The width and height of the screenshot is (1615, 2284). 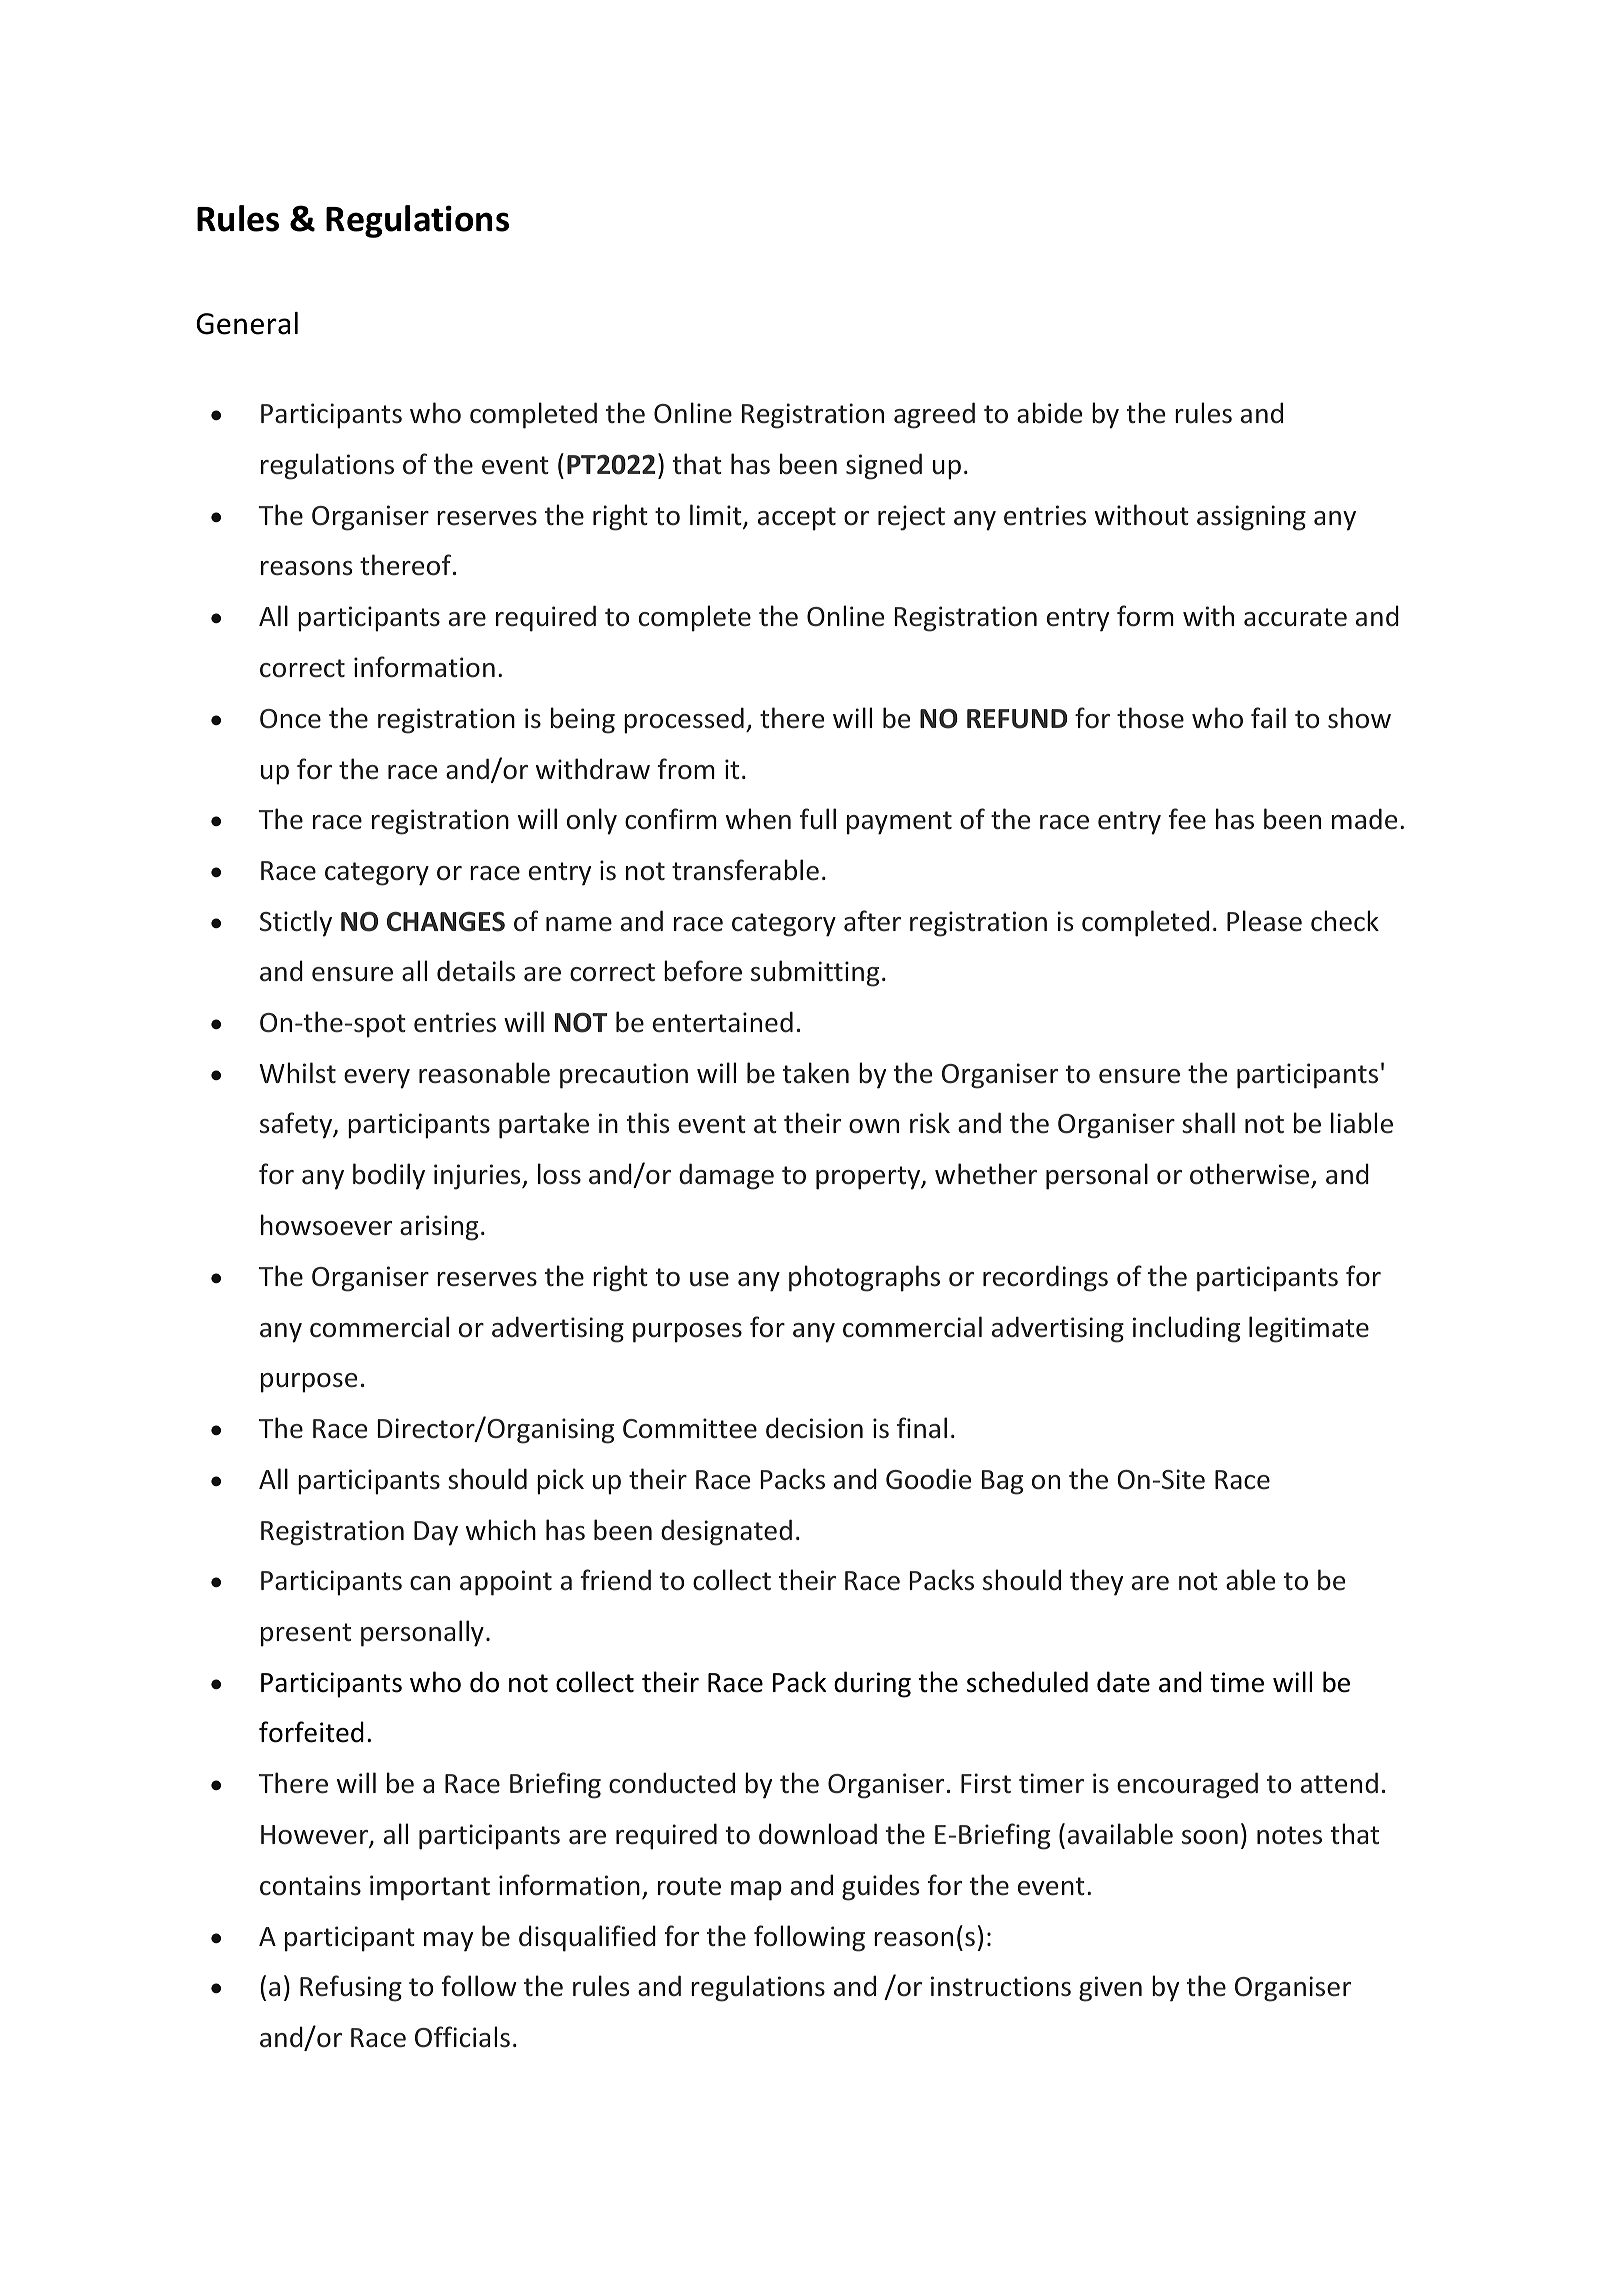 What do you see at coordinates (934, 415) in the screenshot?
I see `agreed` at bounding box center [934, 415].
